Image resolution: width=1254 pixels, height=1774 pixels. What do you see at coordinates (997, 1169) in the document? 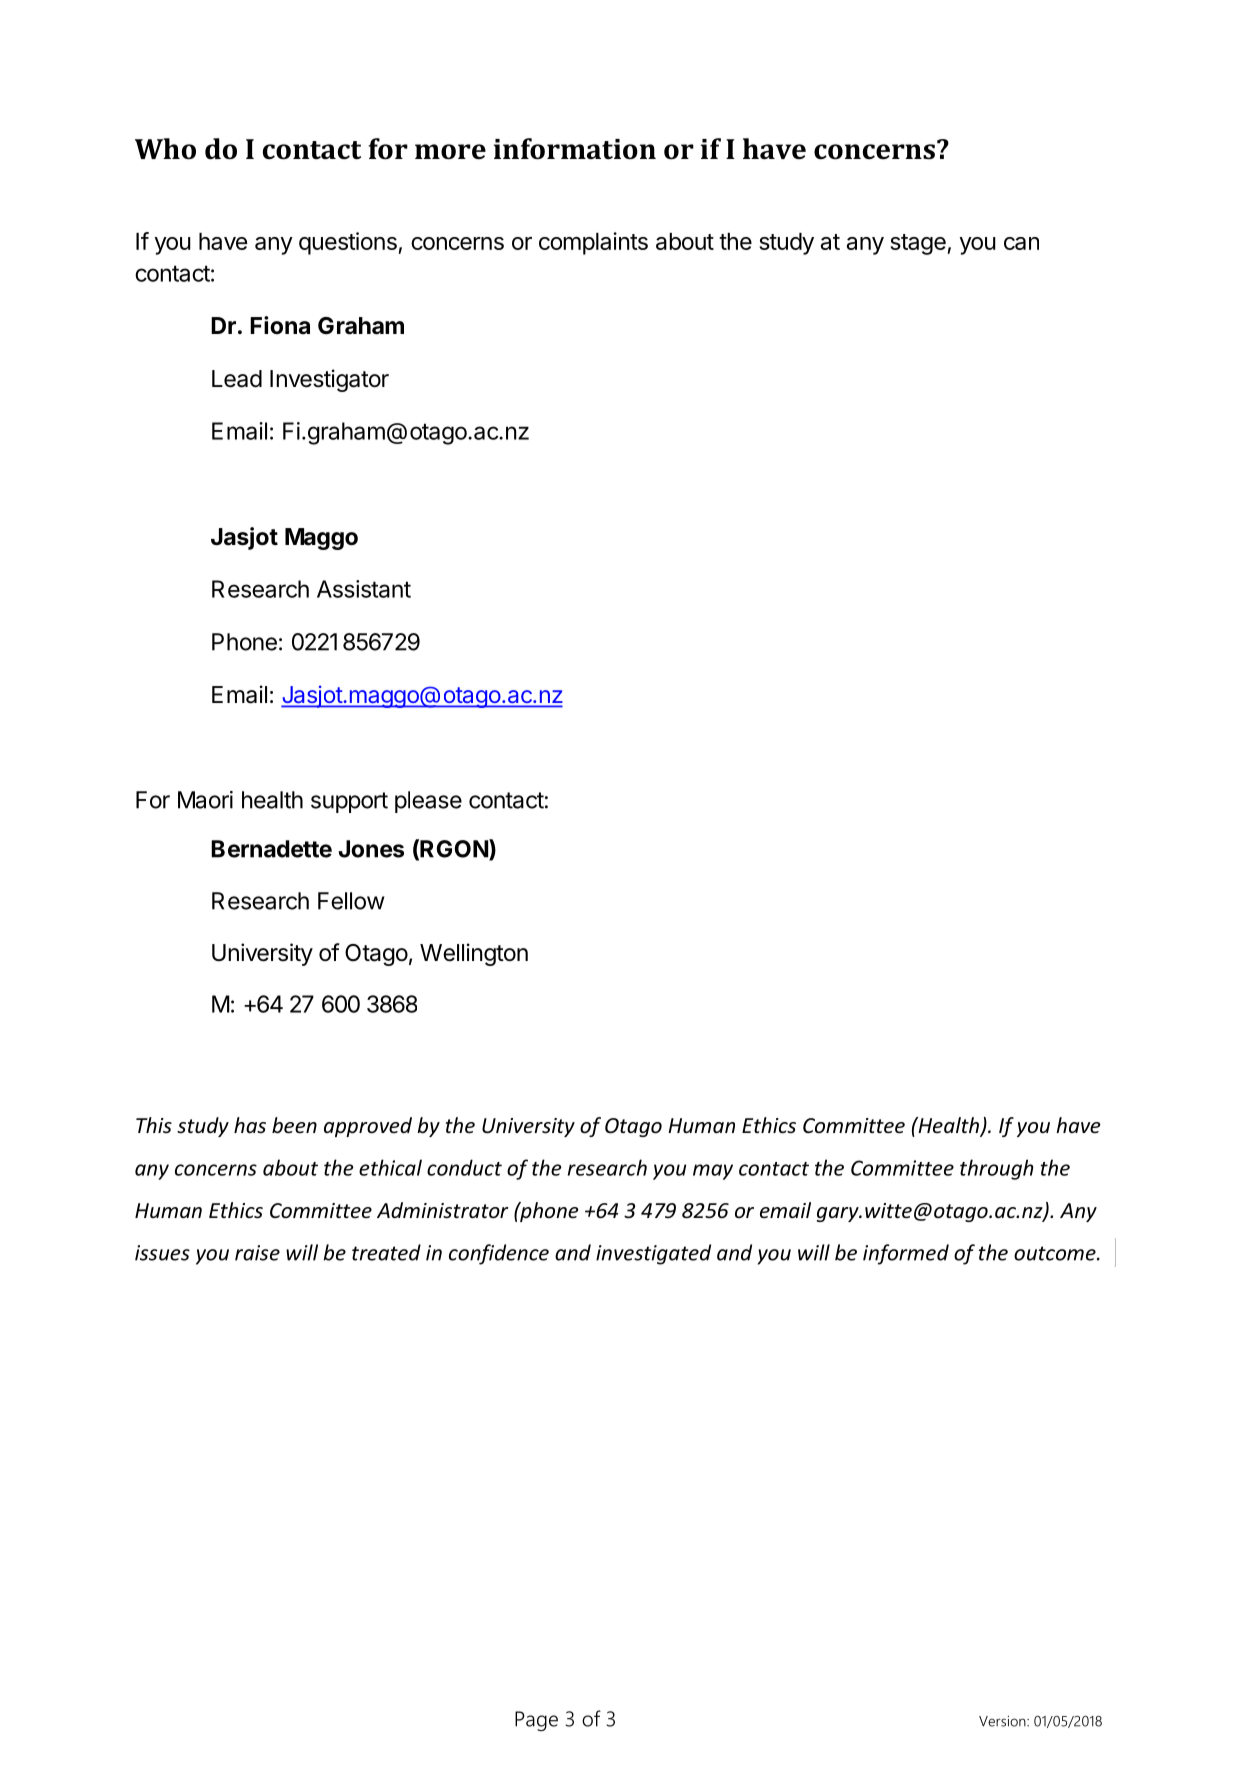
I see `through` at bounding box center [997, 1169].
